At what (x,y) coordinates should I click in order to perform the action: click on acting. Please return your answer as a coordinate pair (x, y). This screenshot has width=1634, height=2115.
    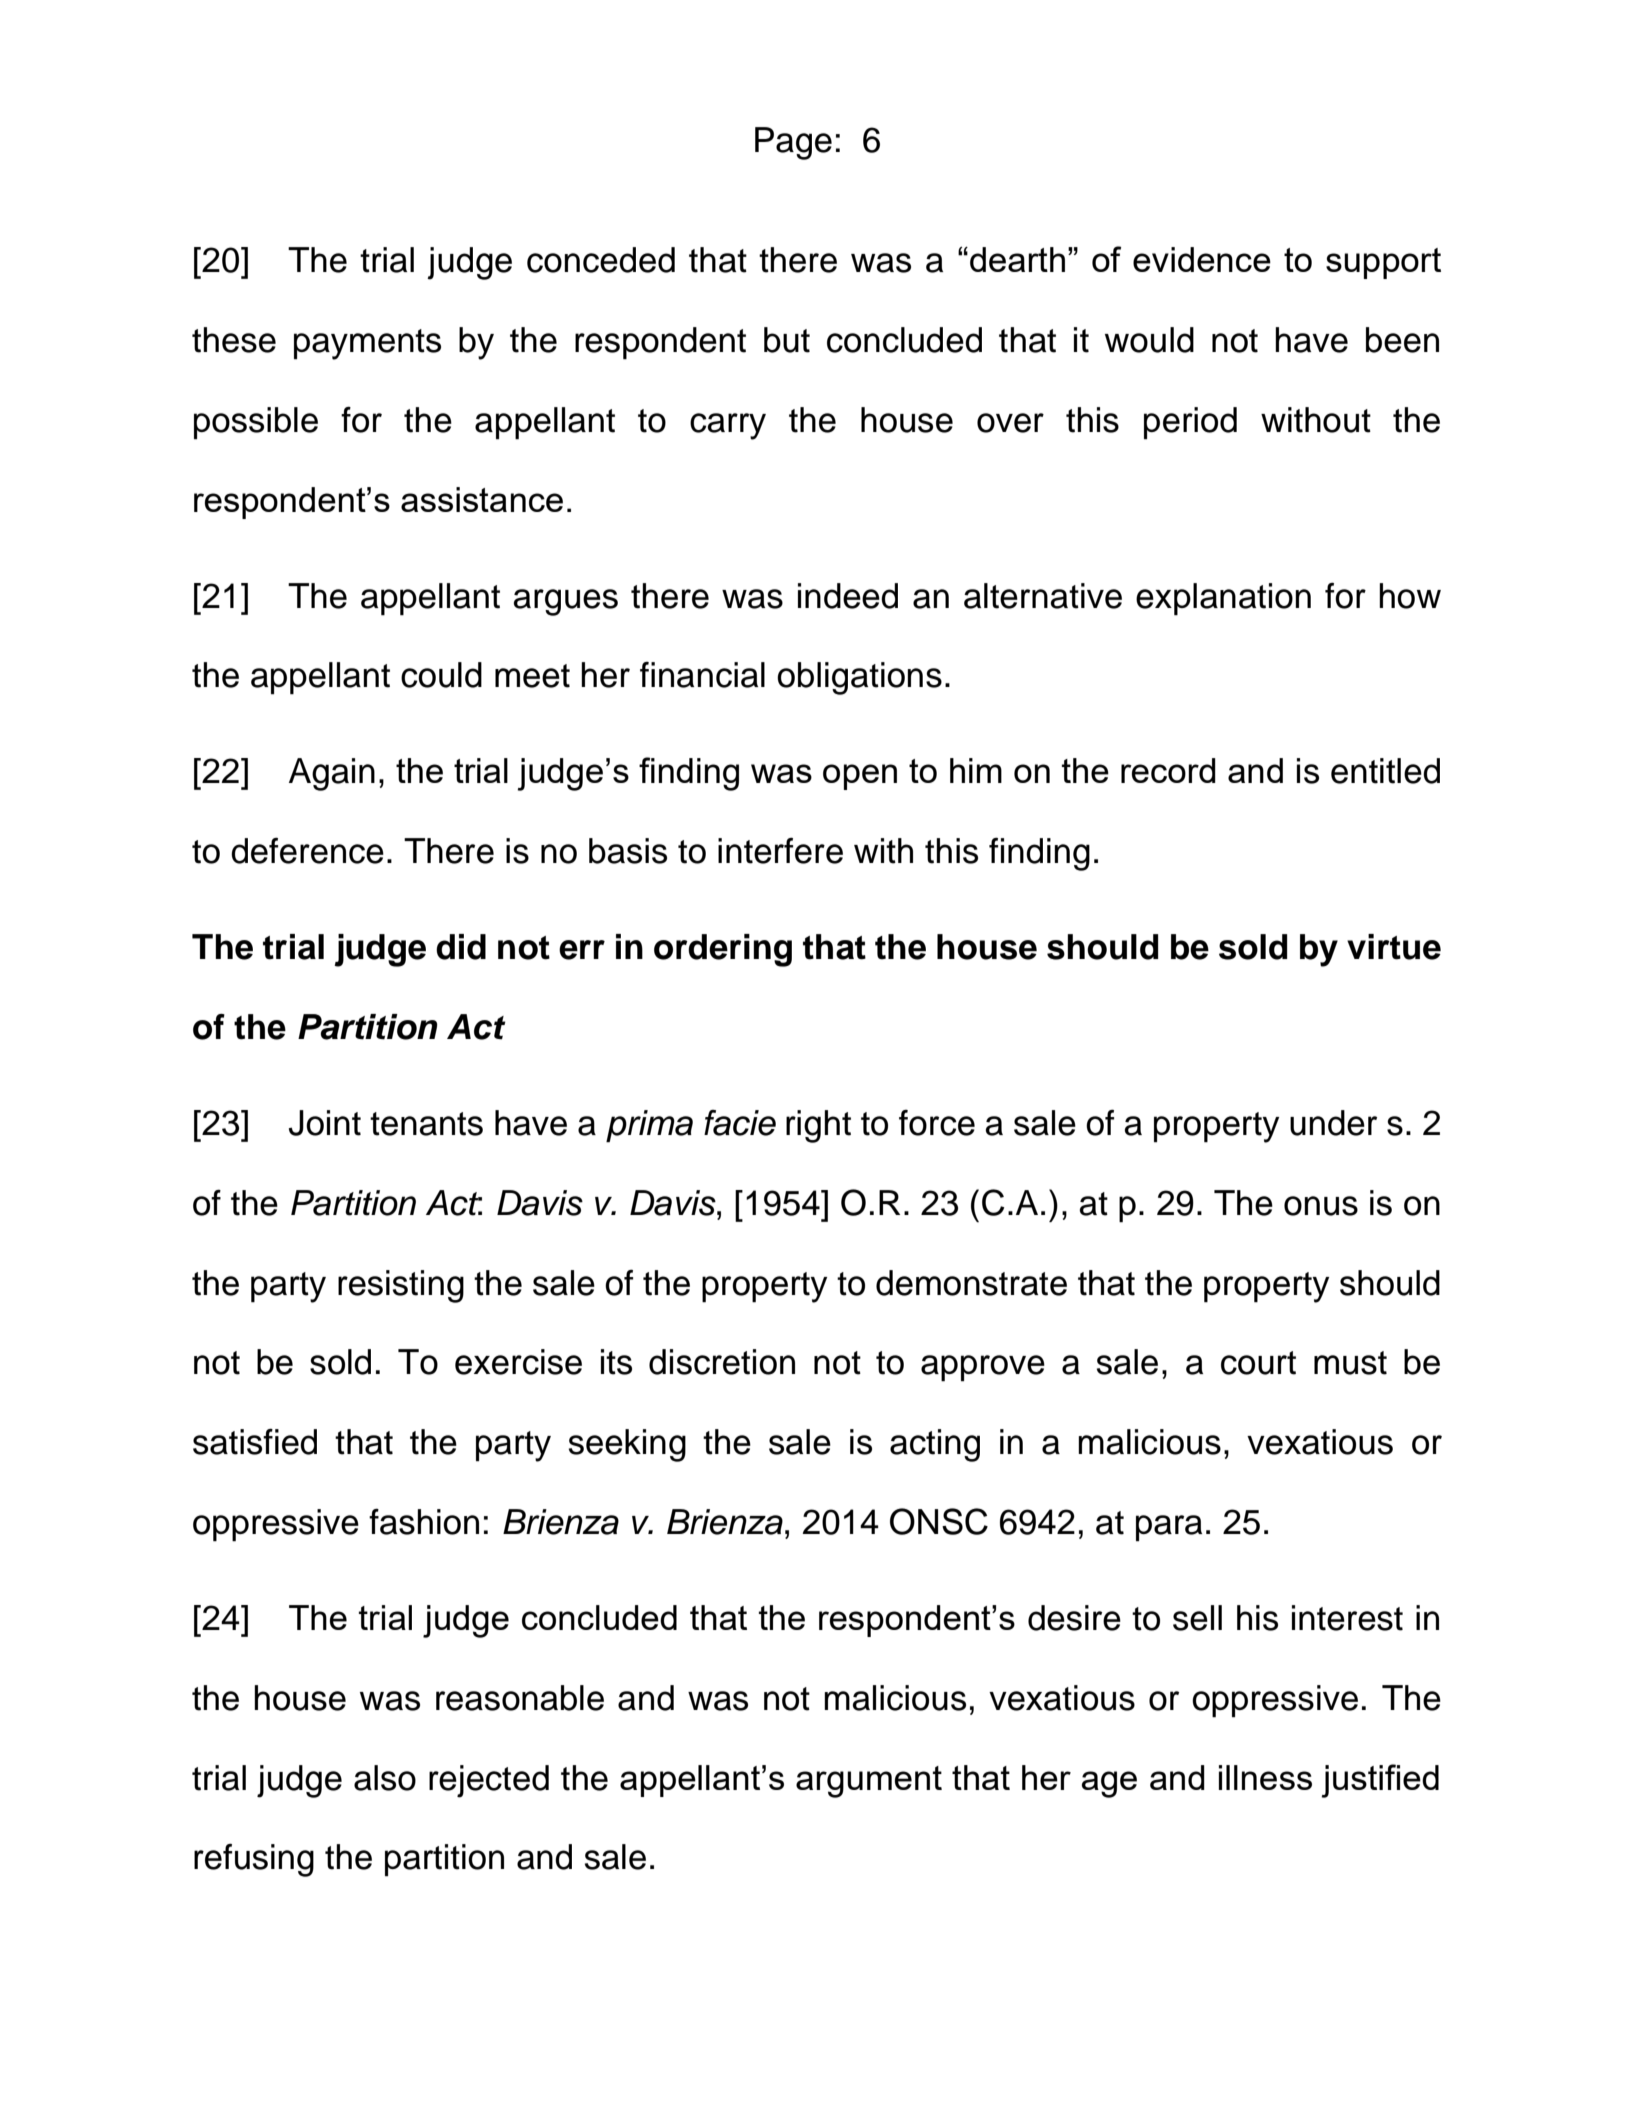
    Looking at the image, I should click on (935, 1445).
